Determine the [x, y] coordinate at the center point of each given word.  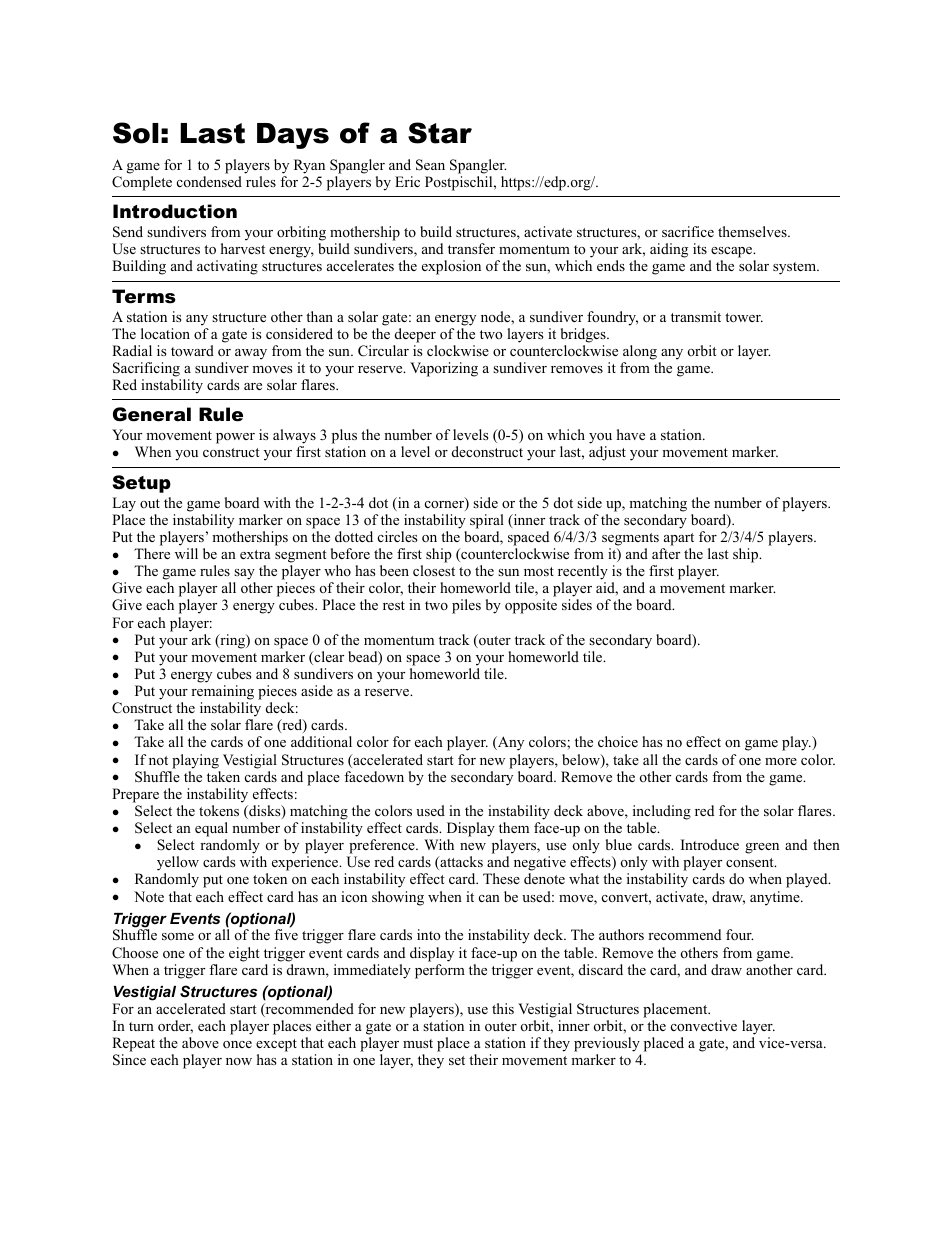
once [237, 1045]
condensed [209, 181]
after [666, 553]
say [244, 574]
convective [704, 1025]
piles [466, 606]
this [503, 1008]
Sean [430, 165]
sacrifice [688, 231]
